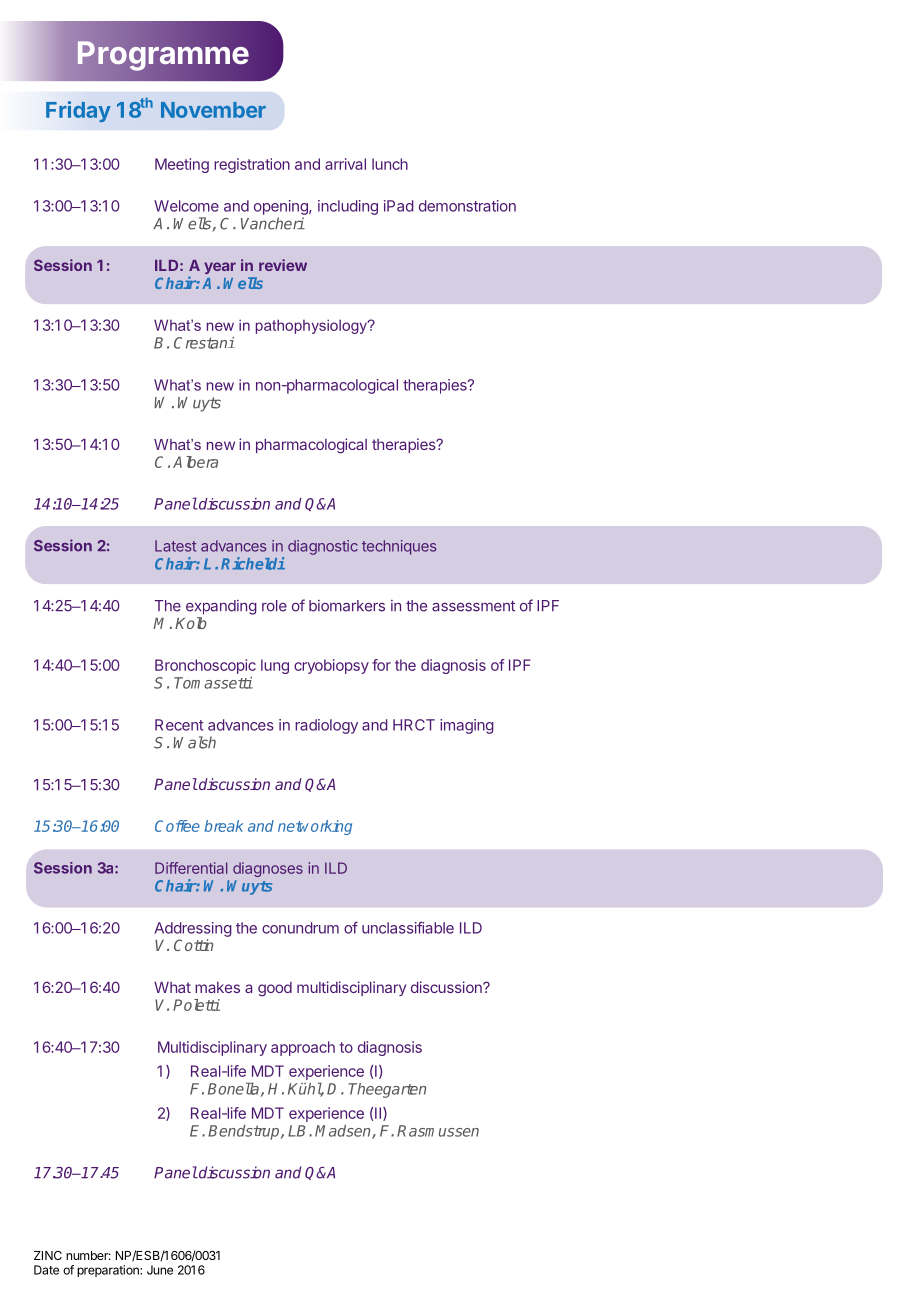 The width and height of the screenshot is (924, 1308). What do you see at coordinates (213, 110) in the screenshot?
I see `November` at bounding box center [213, 110].
